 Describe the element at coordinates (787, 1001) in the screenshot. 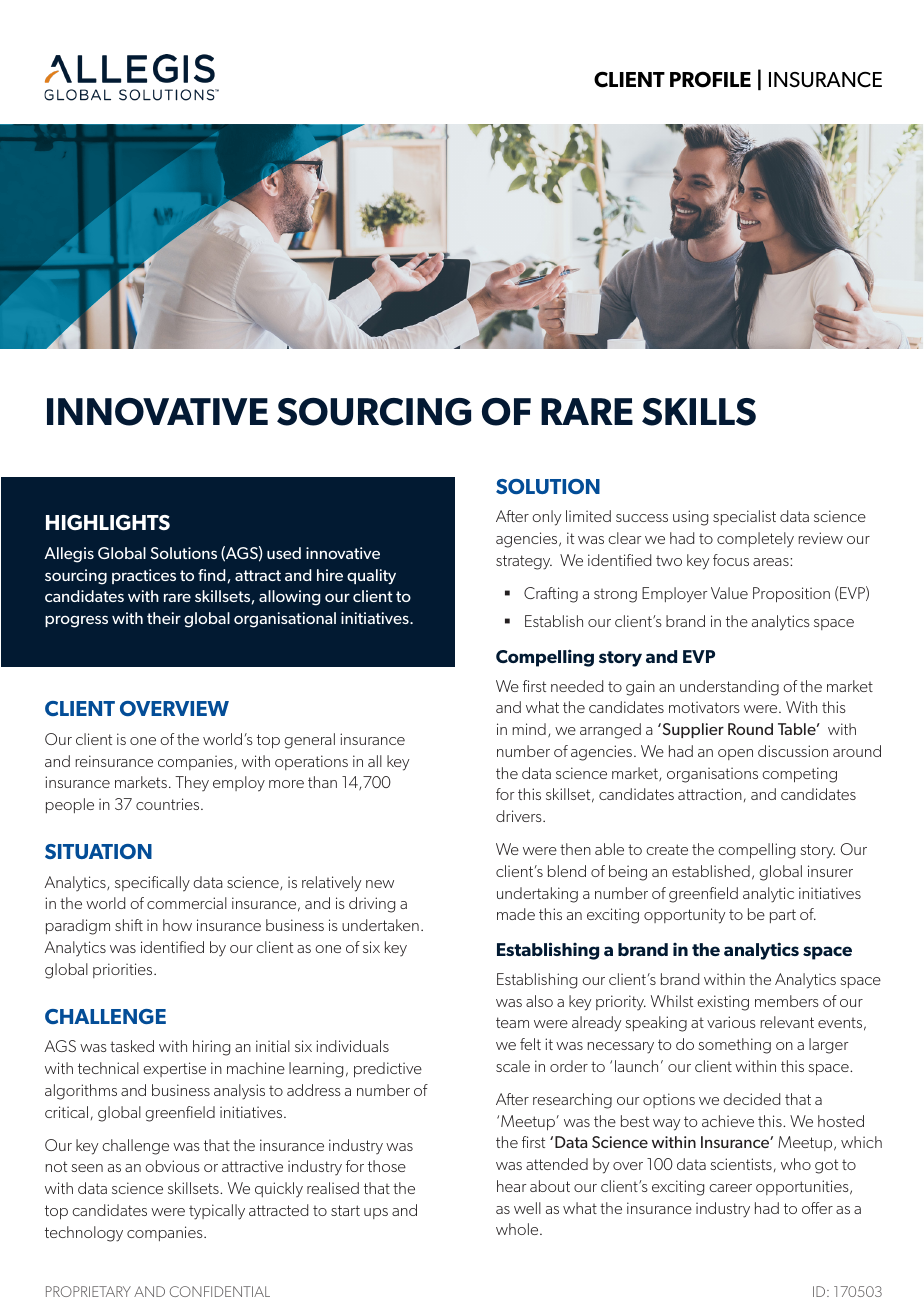

I see `members` at that location.
